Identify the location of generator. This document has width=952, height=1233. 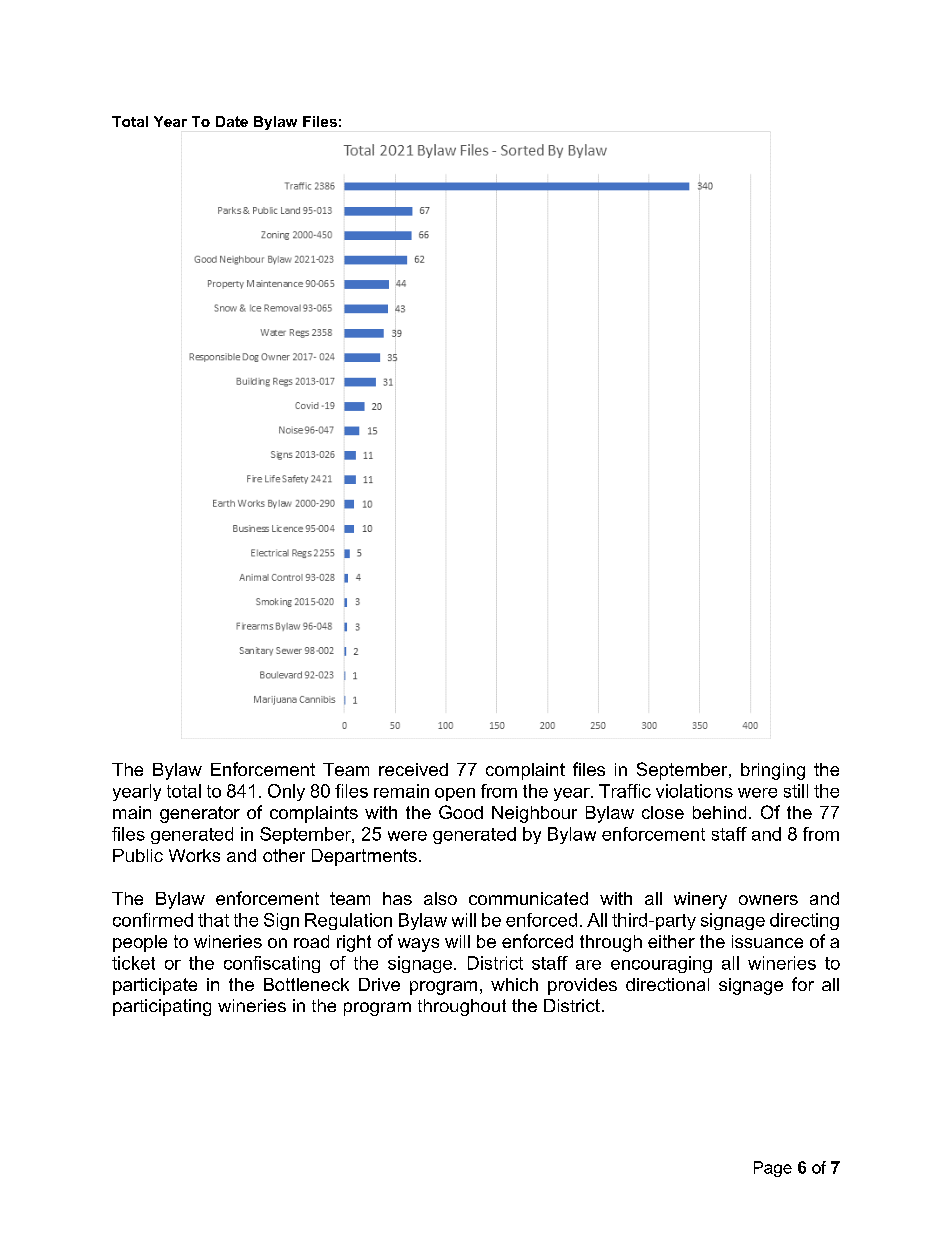
(200, 814).
